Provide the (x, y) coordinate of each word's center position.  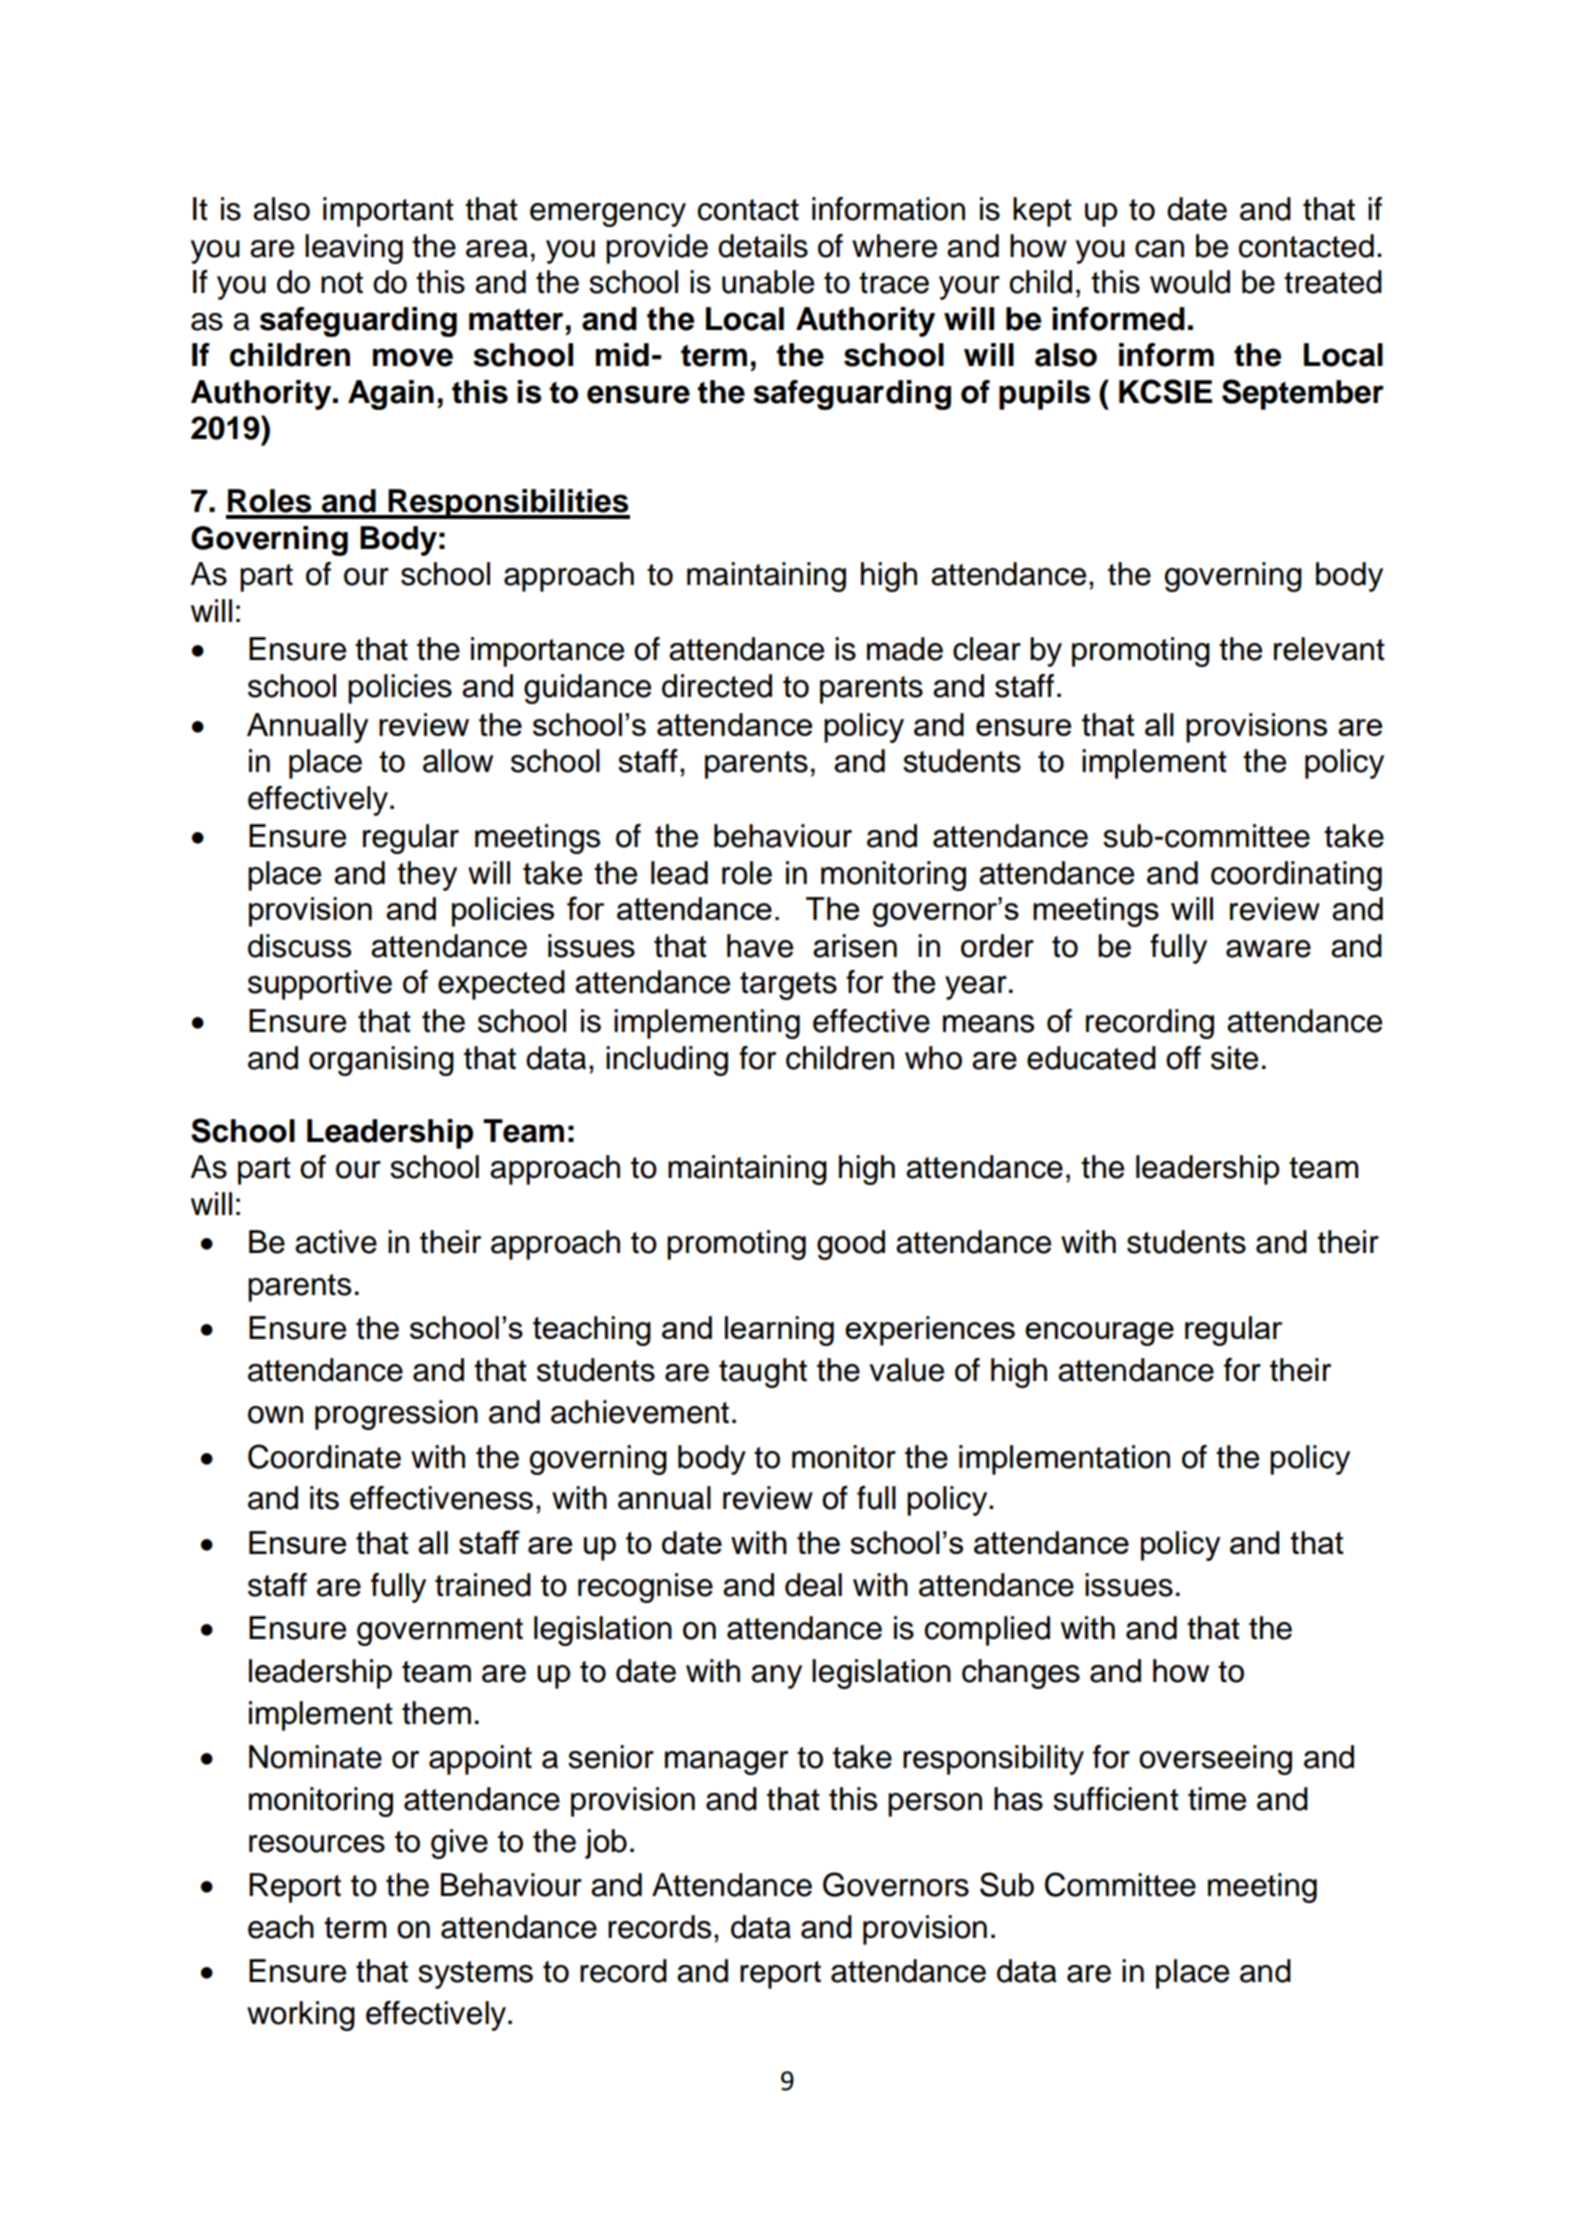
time (1217, 1799)
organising (381, 1061)
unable (768, 282)
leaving (354, 249)
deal (813, 1585)
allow (458, 761)
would (1190, 282)
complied (987, 1631)
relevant (1329, 649)
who (933, 1058)
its (324, 1498)
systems (475, 1975)
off (1183, 1058)
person (935, 1805)
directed (717, 686)
